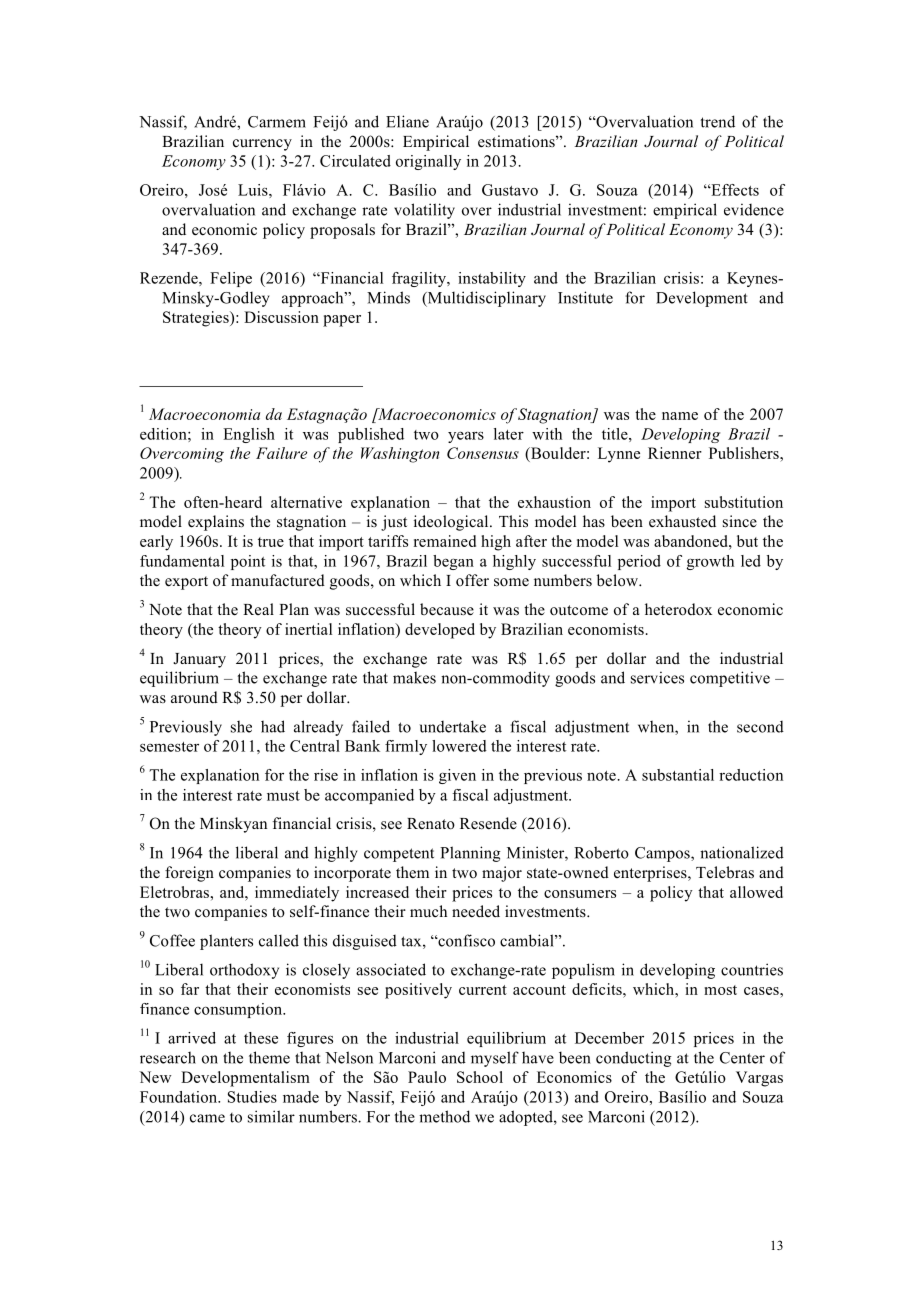  Describe the element at coordinates (283, 796) in the page. I see `must` at that location.
